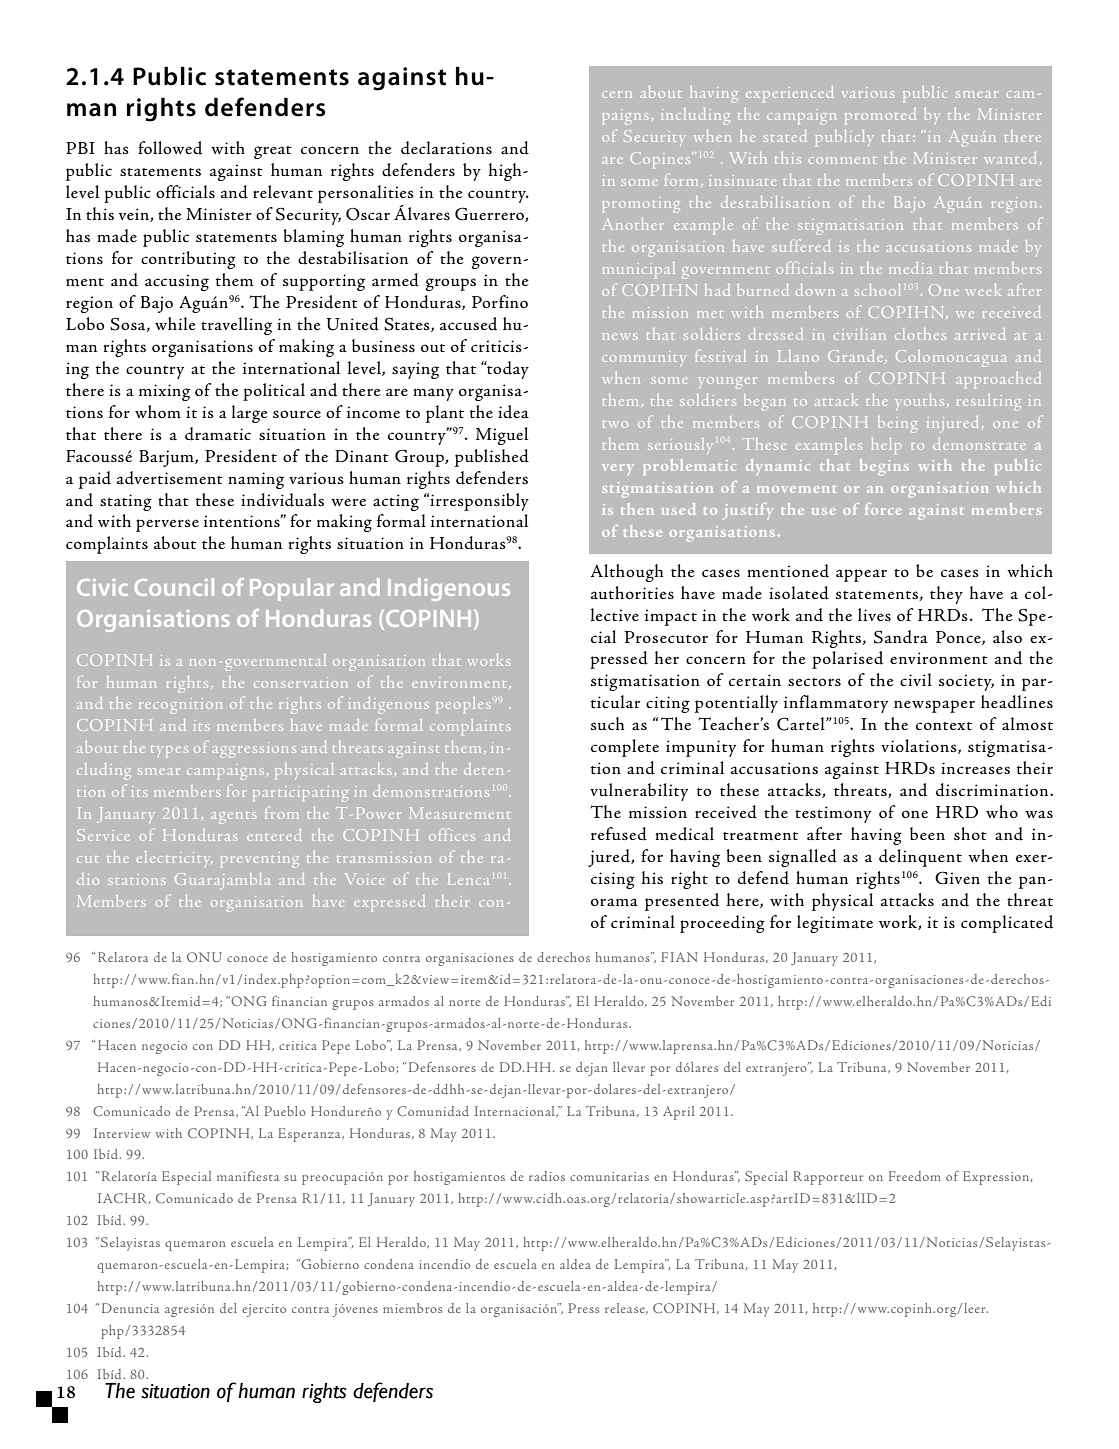  I want to click on promoted, so click(880, 116).
